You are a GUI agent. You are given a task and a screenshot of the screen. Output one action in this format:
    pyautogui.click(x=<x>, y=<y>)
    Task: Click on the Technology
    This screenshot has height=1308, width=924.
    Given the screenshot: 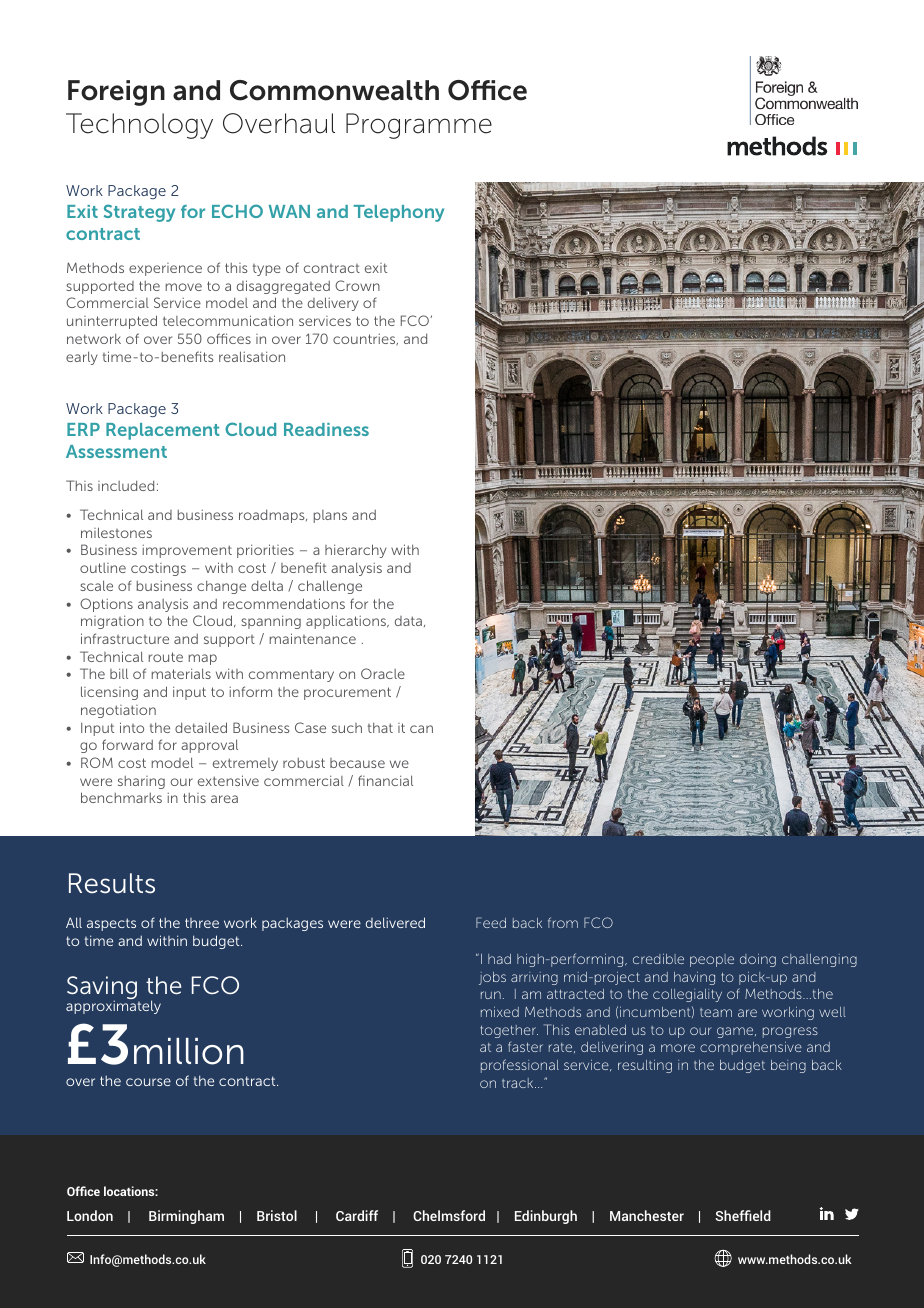 What is the action you would take?
    pyautogui.click(x=139, y=126)
